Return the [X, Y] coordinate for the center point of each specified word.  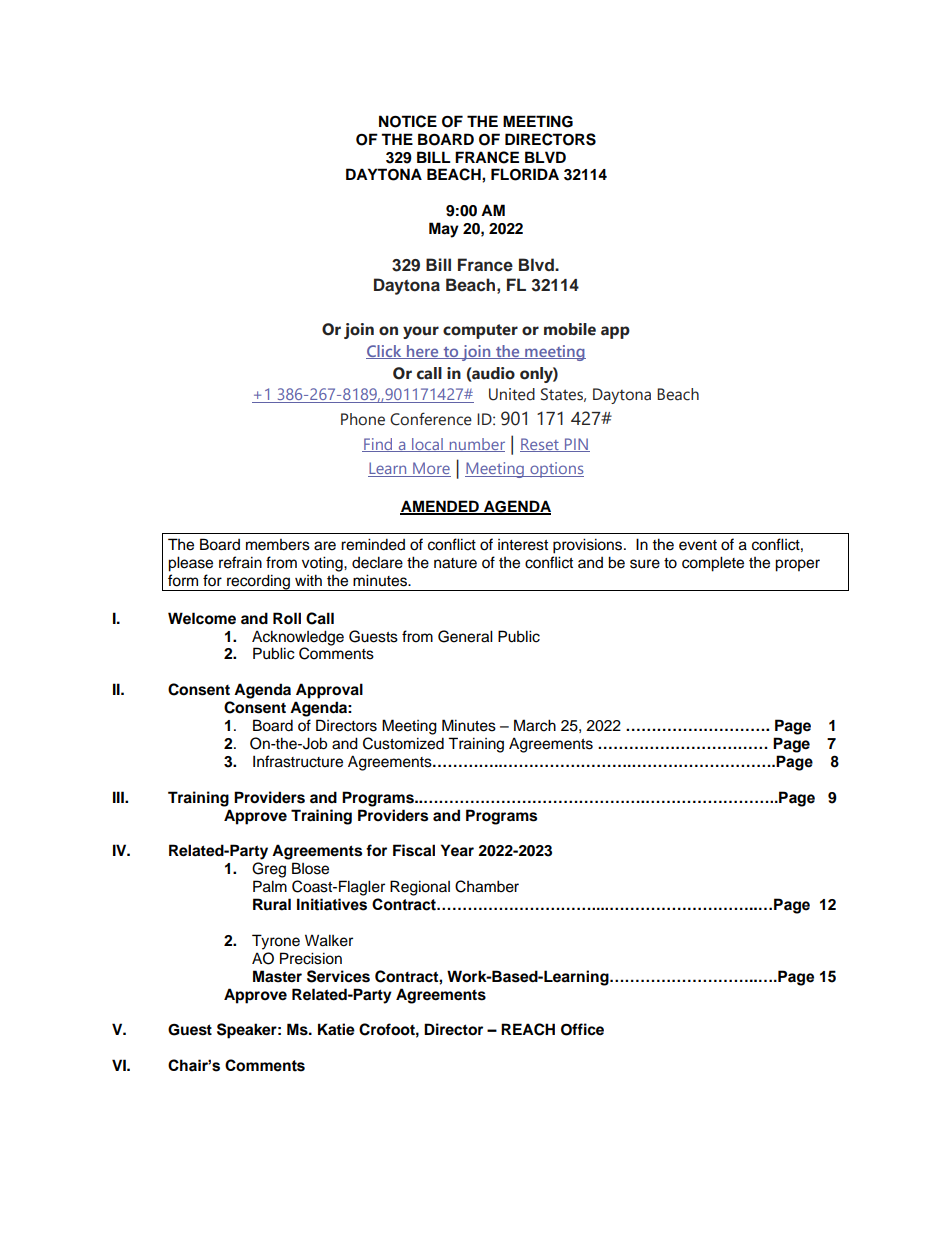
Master [277, 976]
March [535, 725]
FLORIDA [525, 174]
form [183, 580]
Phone [363, 419]
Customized [403, 743]
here [423, 352]
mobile [570, 329]
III [119, 797]
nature [455, 563]
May [444, 230]
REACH [528, 1029]
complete [713, 564]
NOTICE [408, 121]
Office [582, 1029]
